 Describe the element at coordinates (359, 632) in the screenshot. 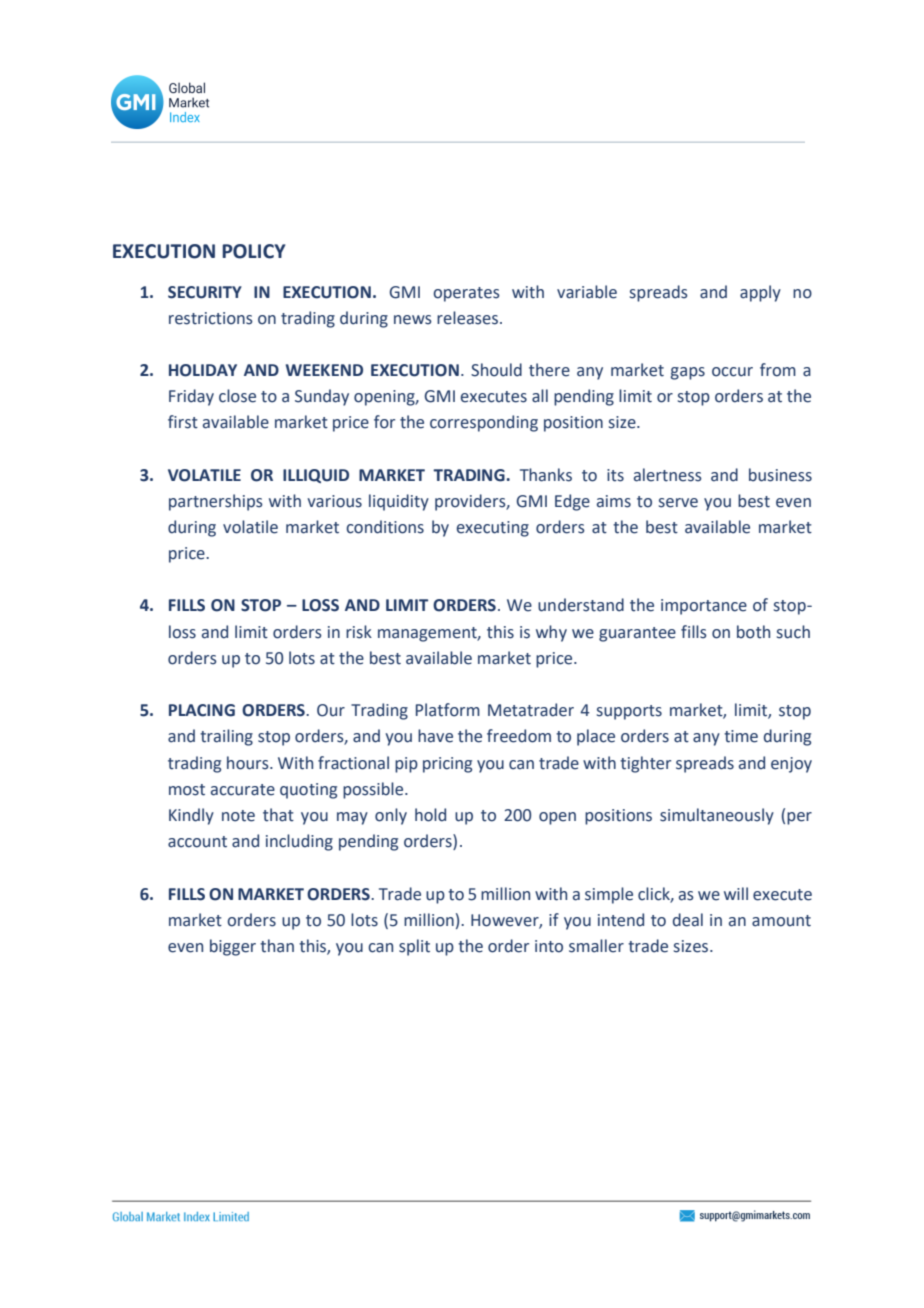

I see `risk` at that location.
